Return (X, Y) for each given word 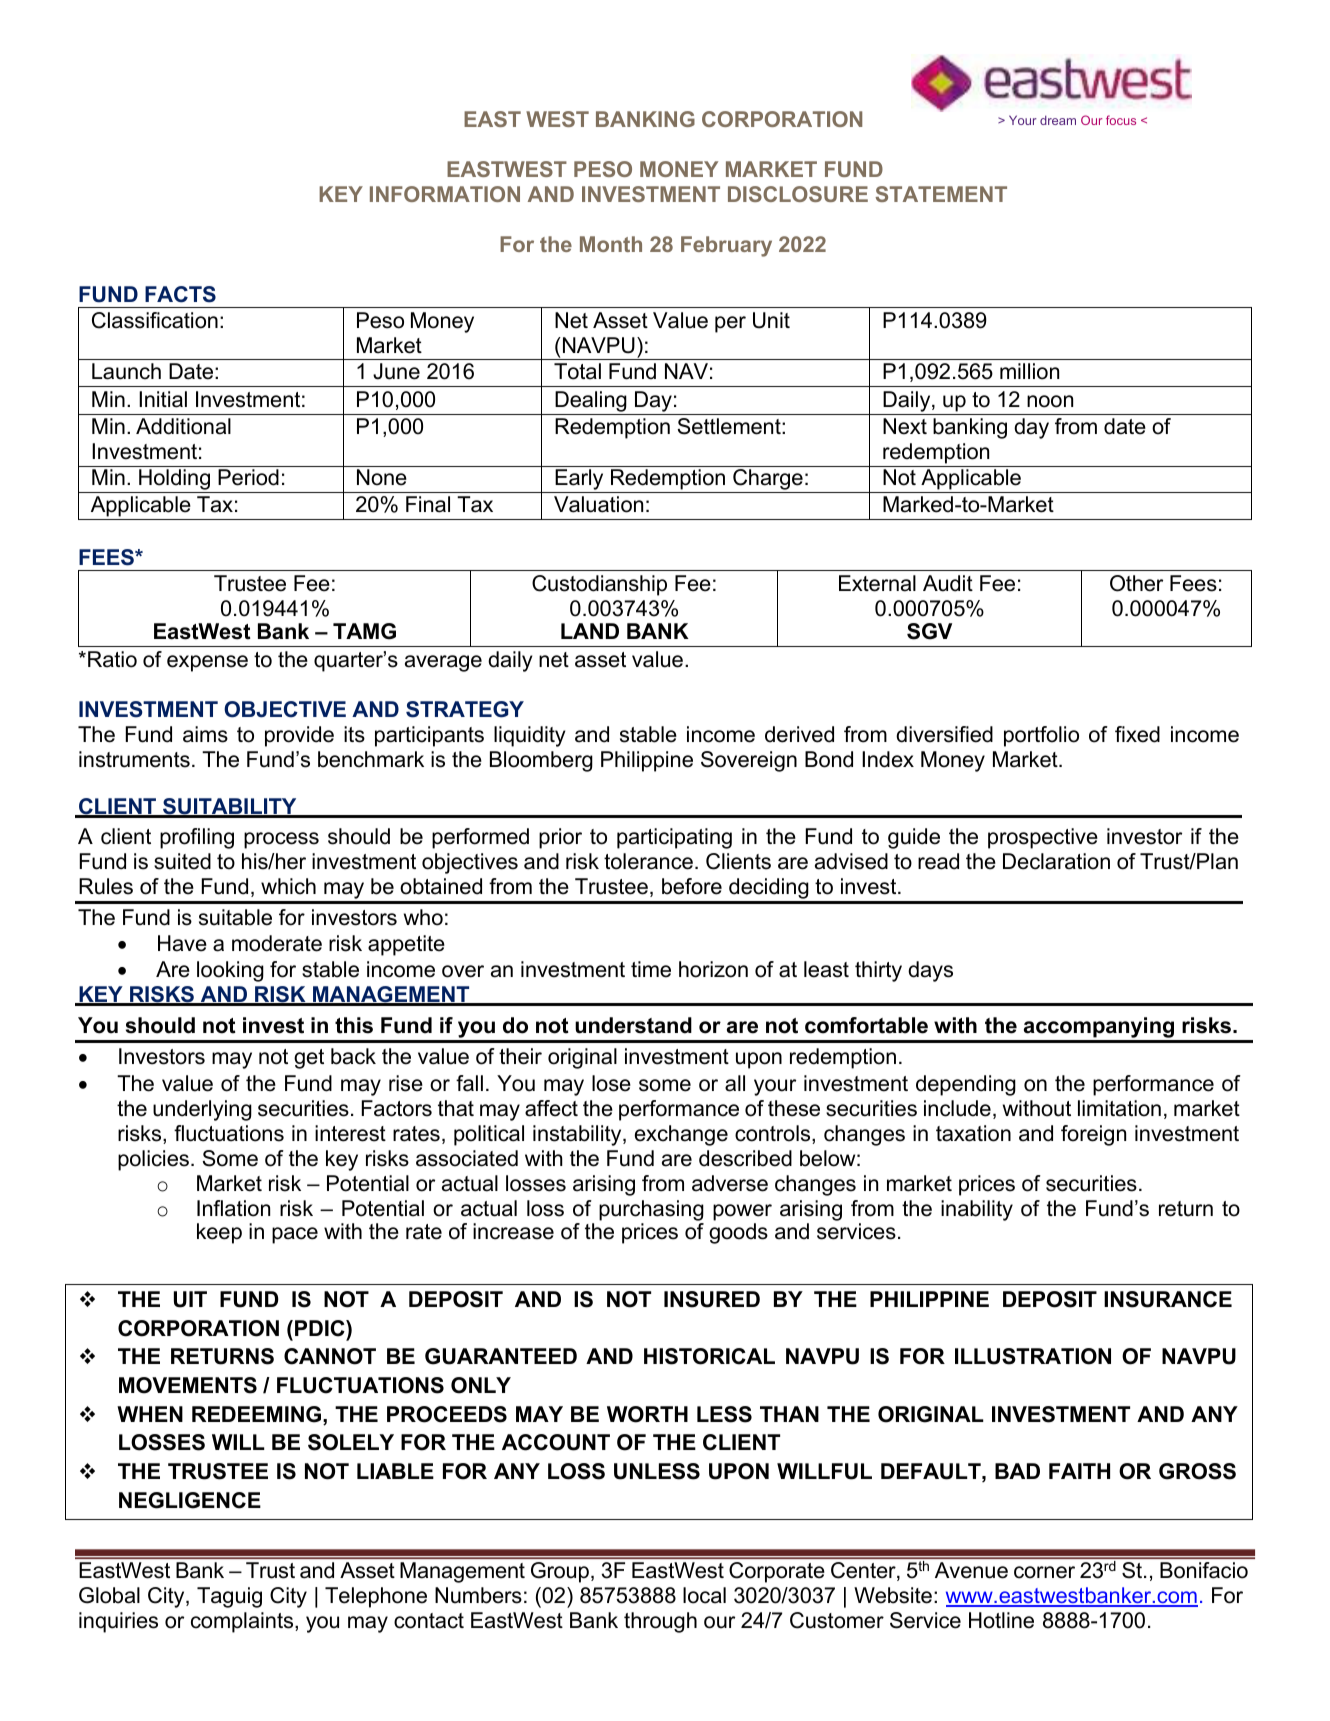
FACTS (180, 294)
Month (611, 244)
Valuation (598, 504)
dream (1058, 120)
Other (1136, 583)
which (288, 886)
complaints (243, 1622)
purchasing (651, 1210)
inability (977, 1210)
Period (248, 477)
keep (219, 1233)
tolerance (648, 861)
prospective (1043, 838)
